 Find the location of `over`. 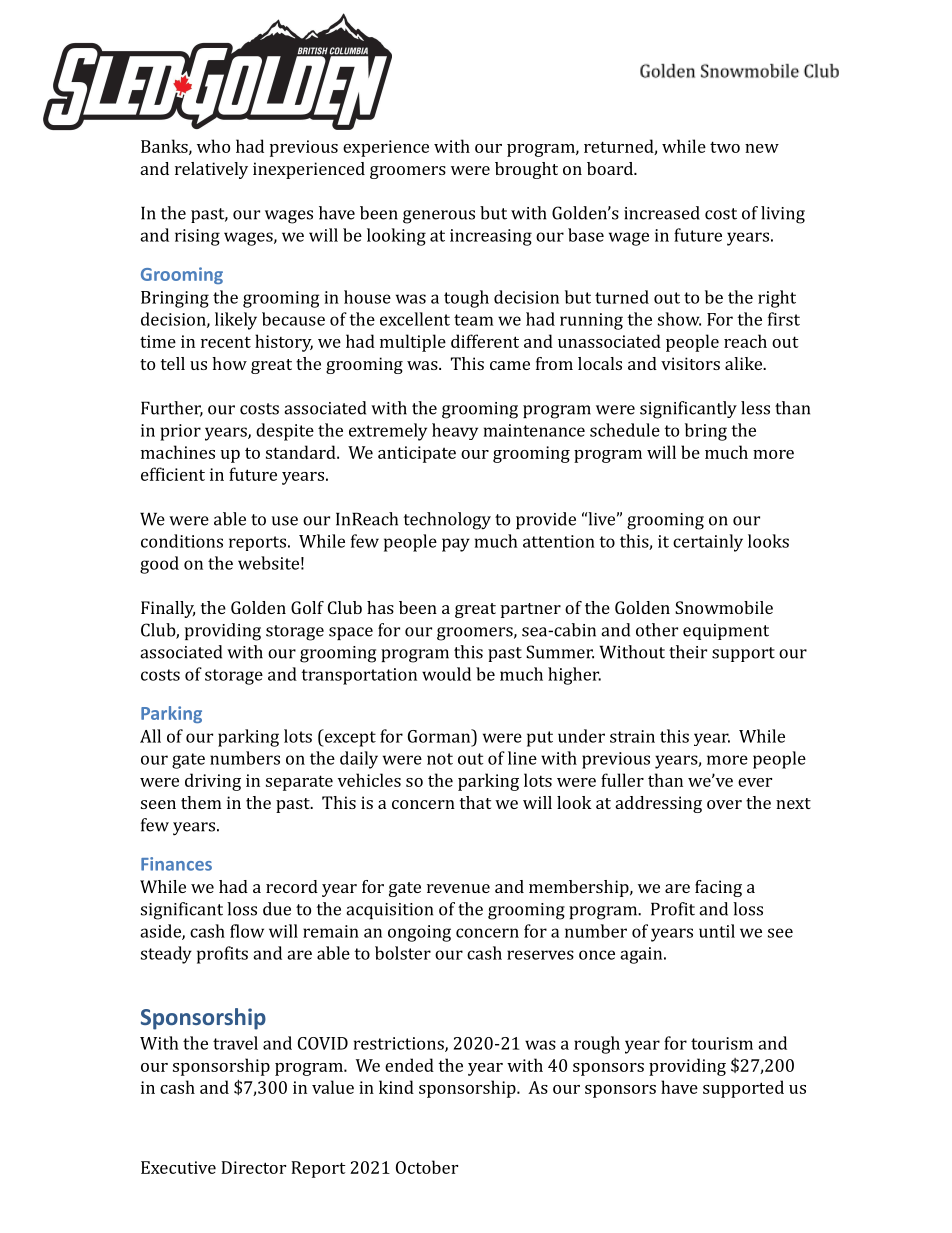

over is located at coordinates (724, 804).
